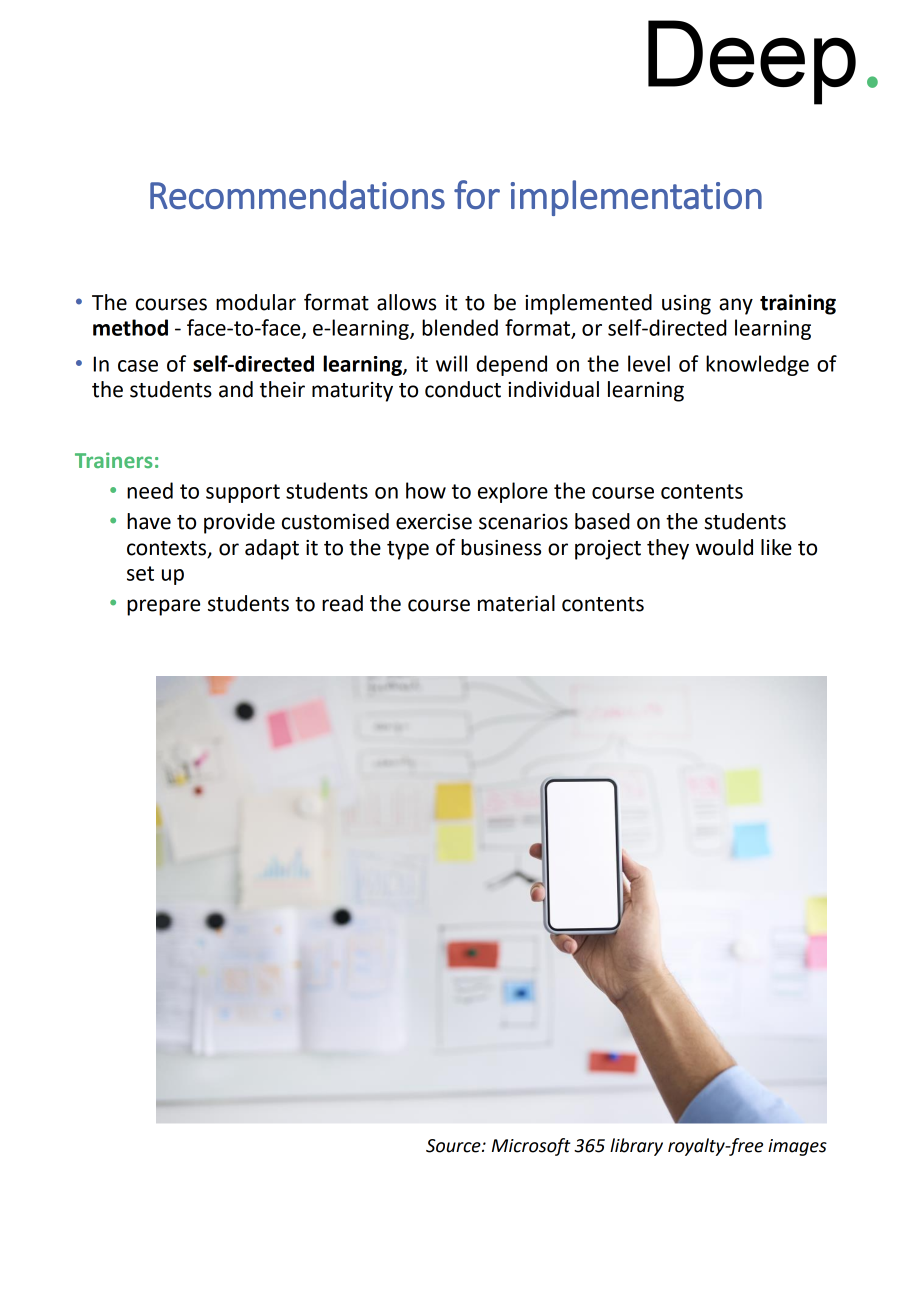 The image size is (911, 1316). Describe the element at coordinates (163, 607) in the image. I see `prepare` at that location.
